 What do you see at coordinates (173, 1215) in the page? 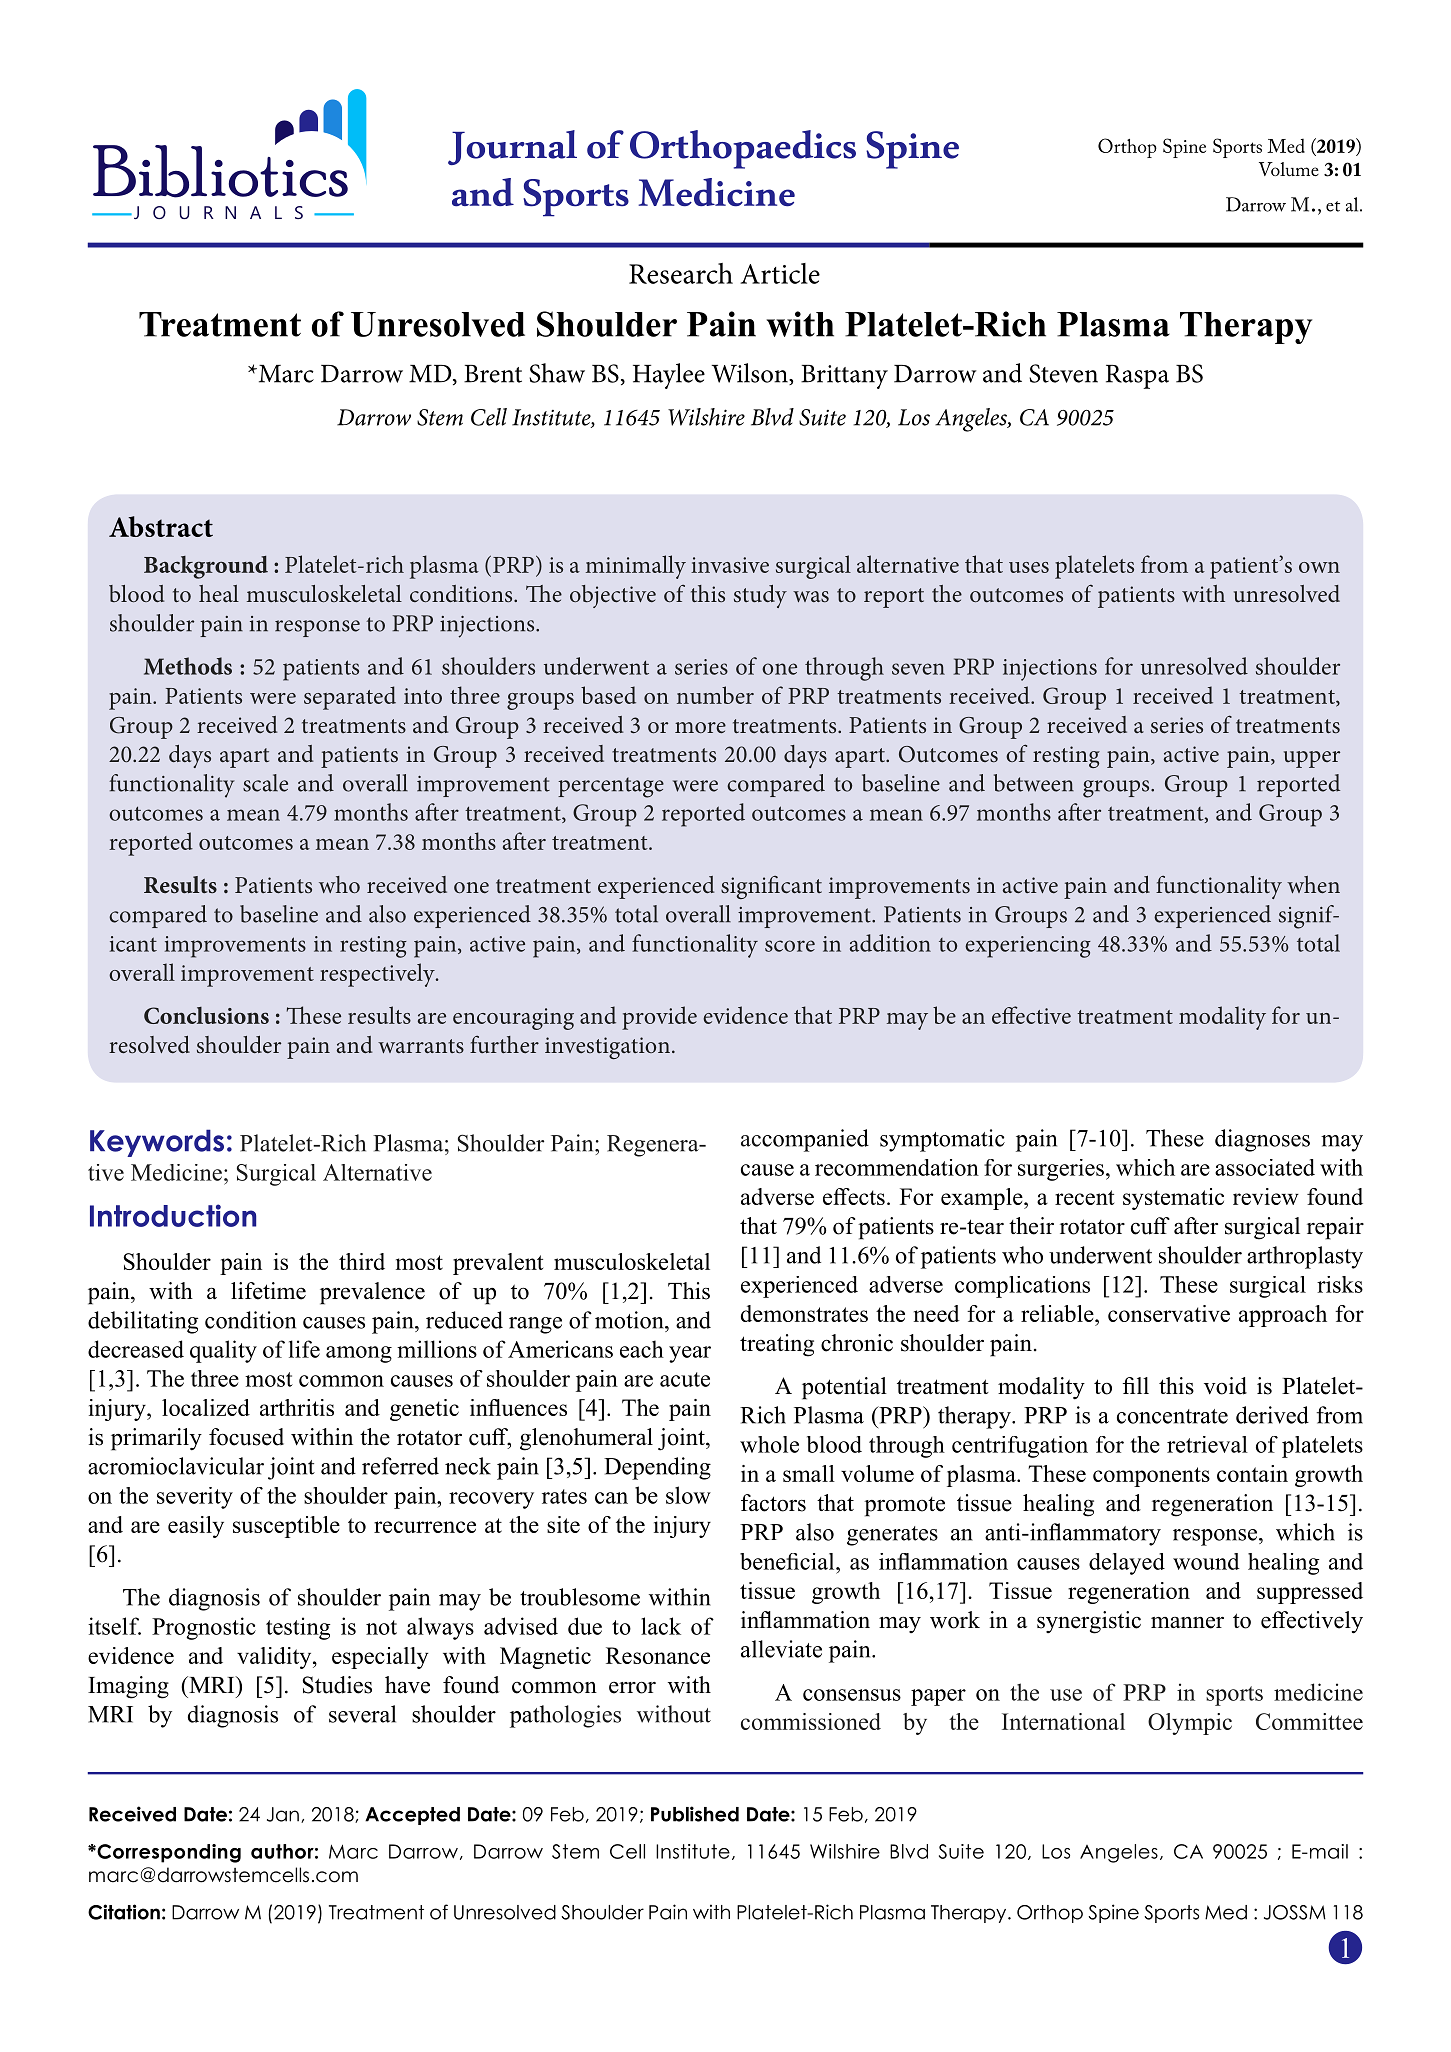
I see `Introduction` at bounding box center [173, 1215].
